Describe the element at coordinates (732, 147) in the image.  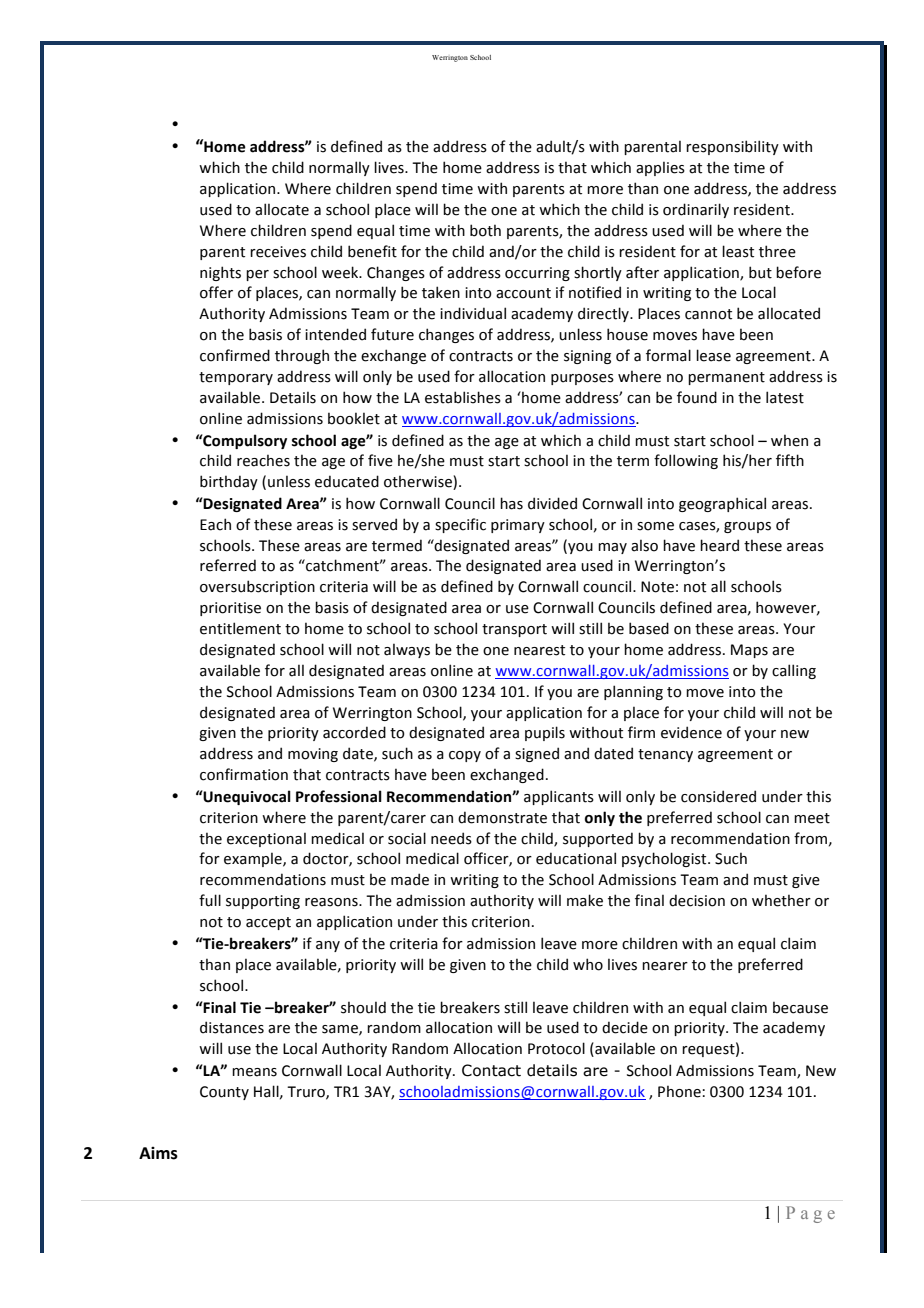
I see `responsibility` at that location.
